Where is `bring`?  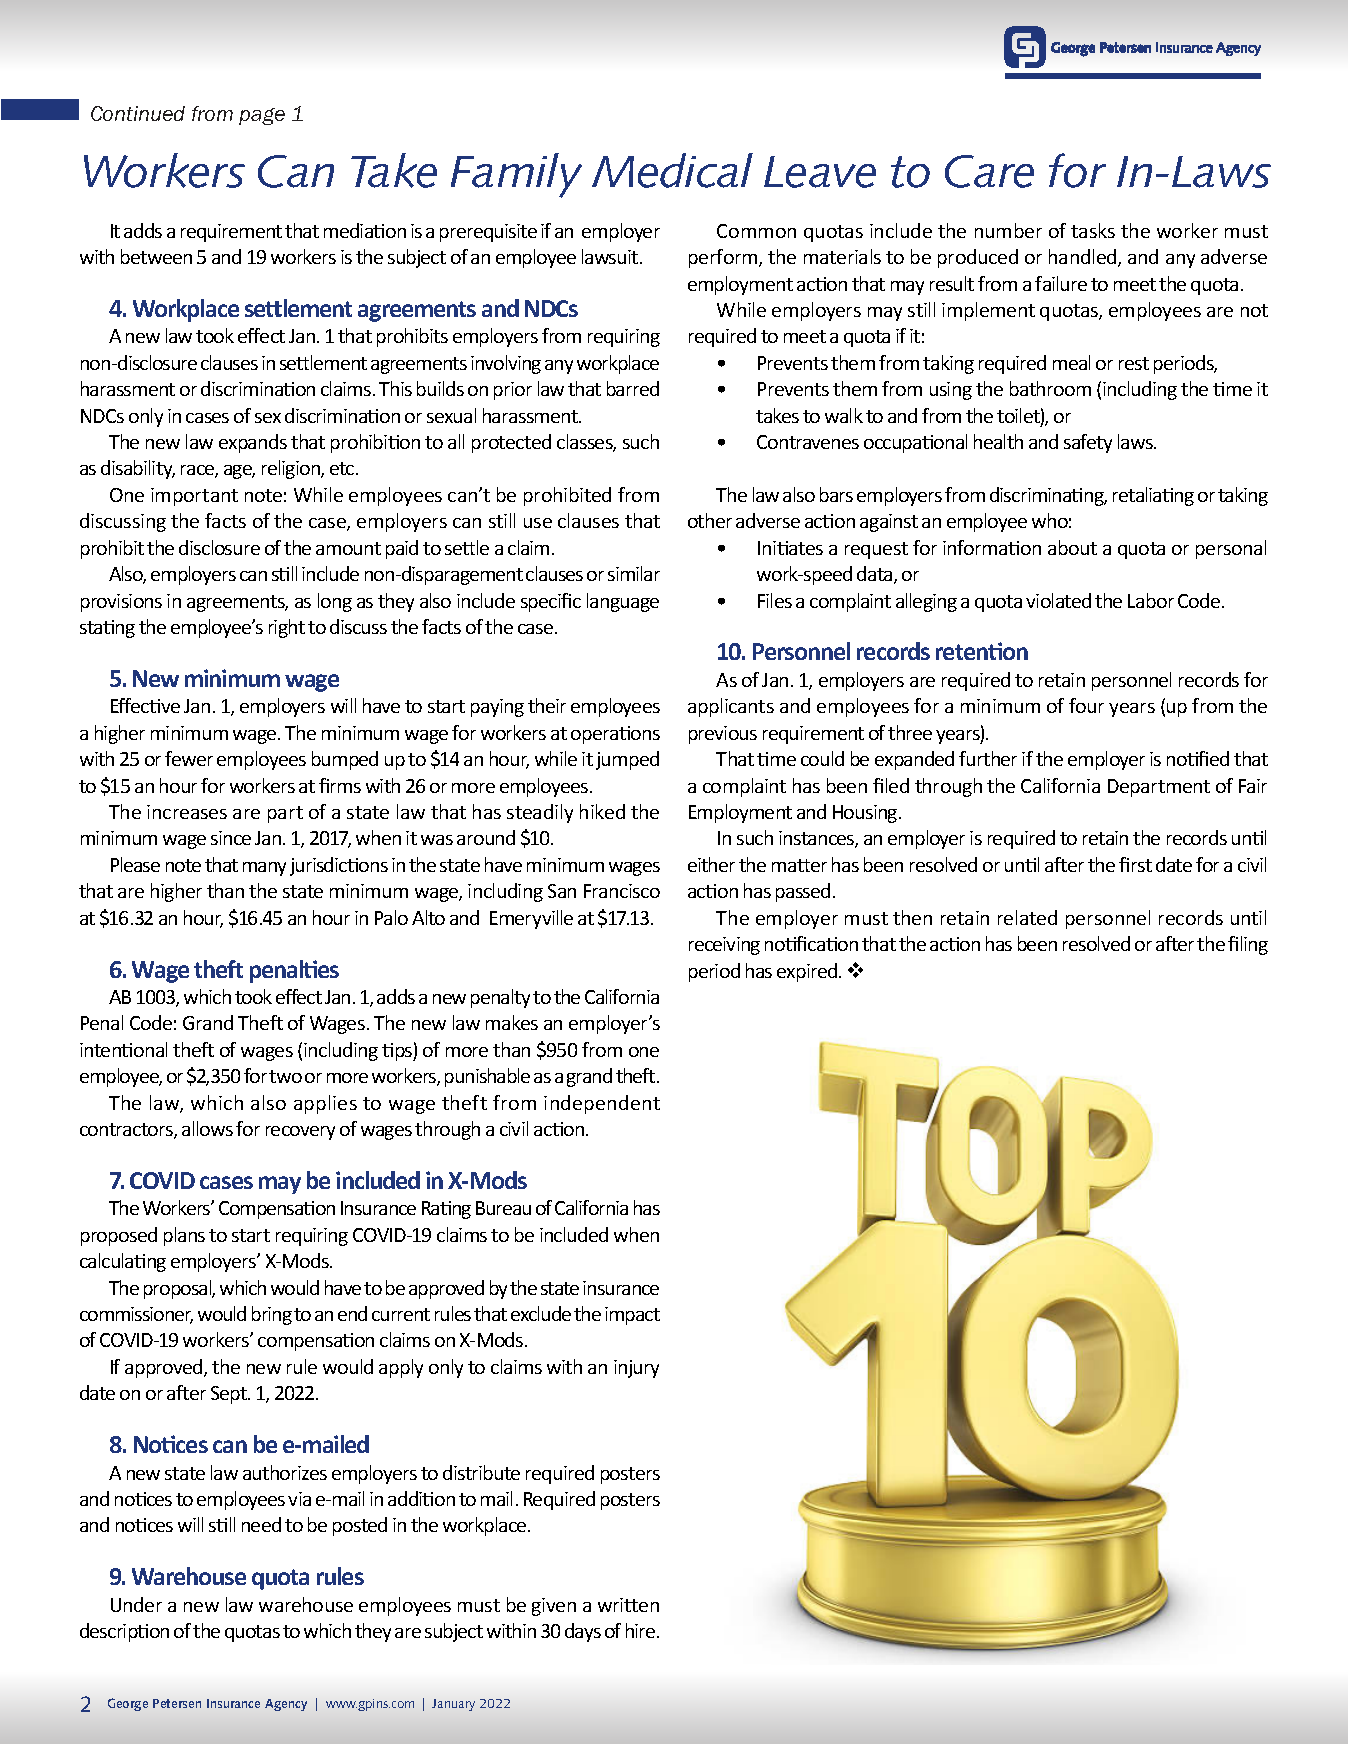 bring is located at coordinates (272, 1315).
